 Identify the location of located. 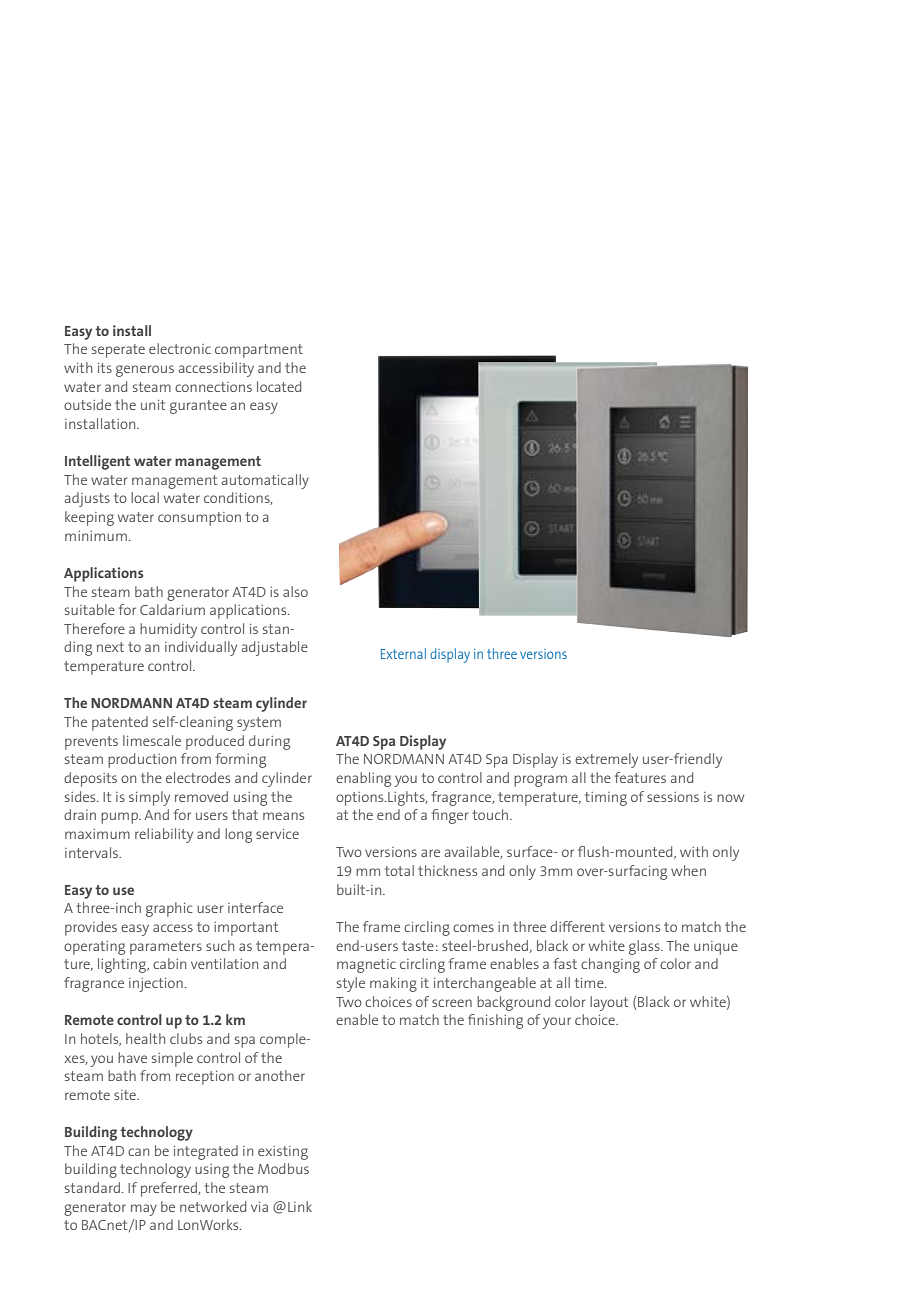
(279, 386).
